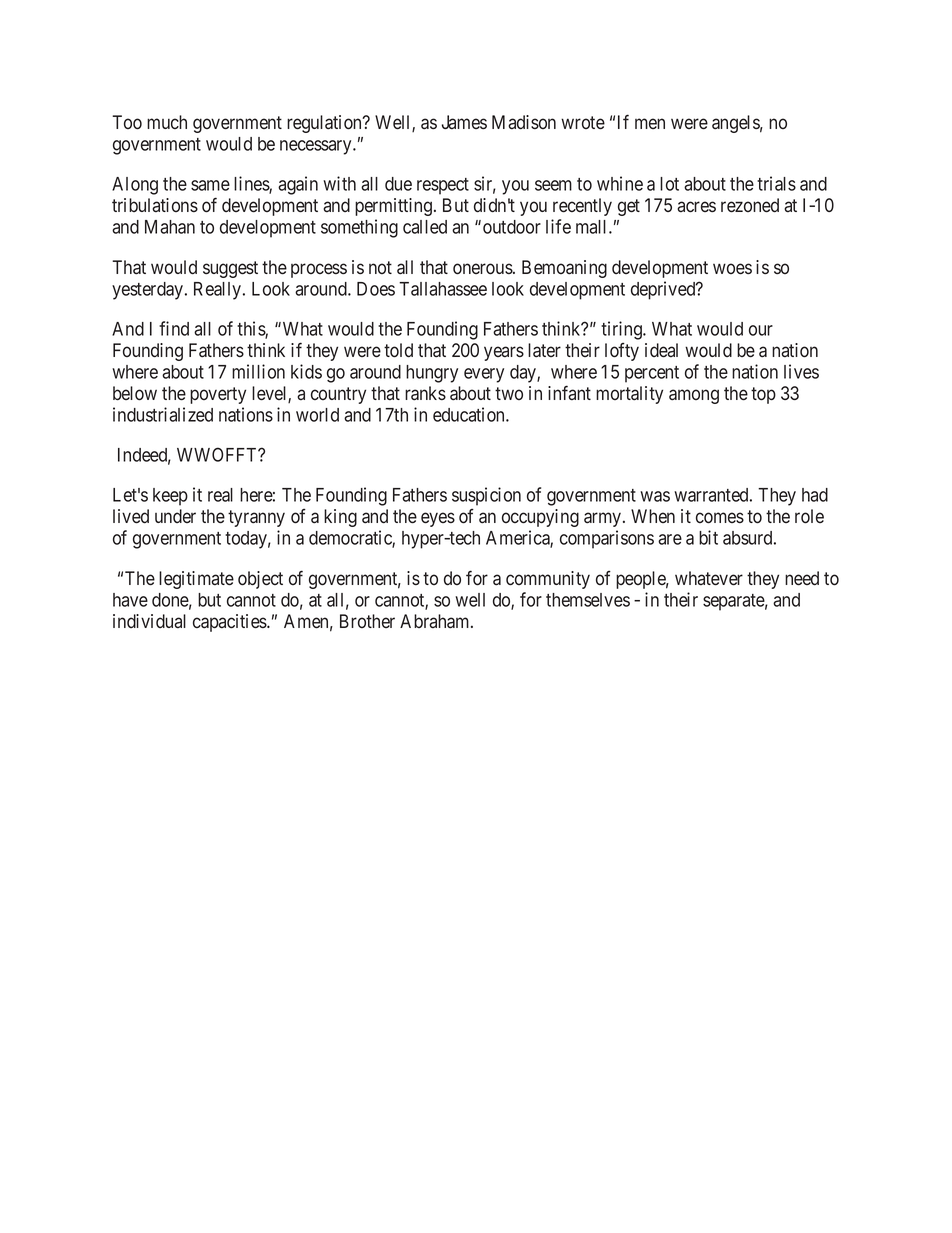 The image size is (952, 1233). Describe the element at coordinates (230, 269) in the document. I see `suggest` at that location.
